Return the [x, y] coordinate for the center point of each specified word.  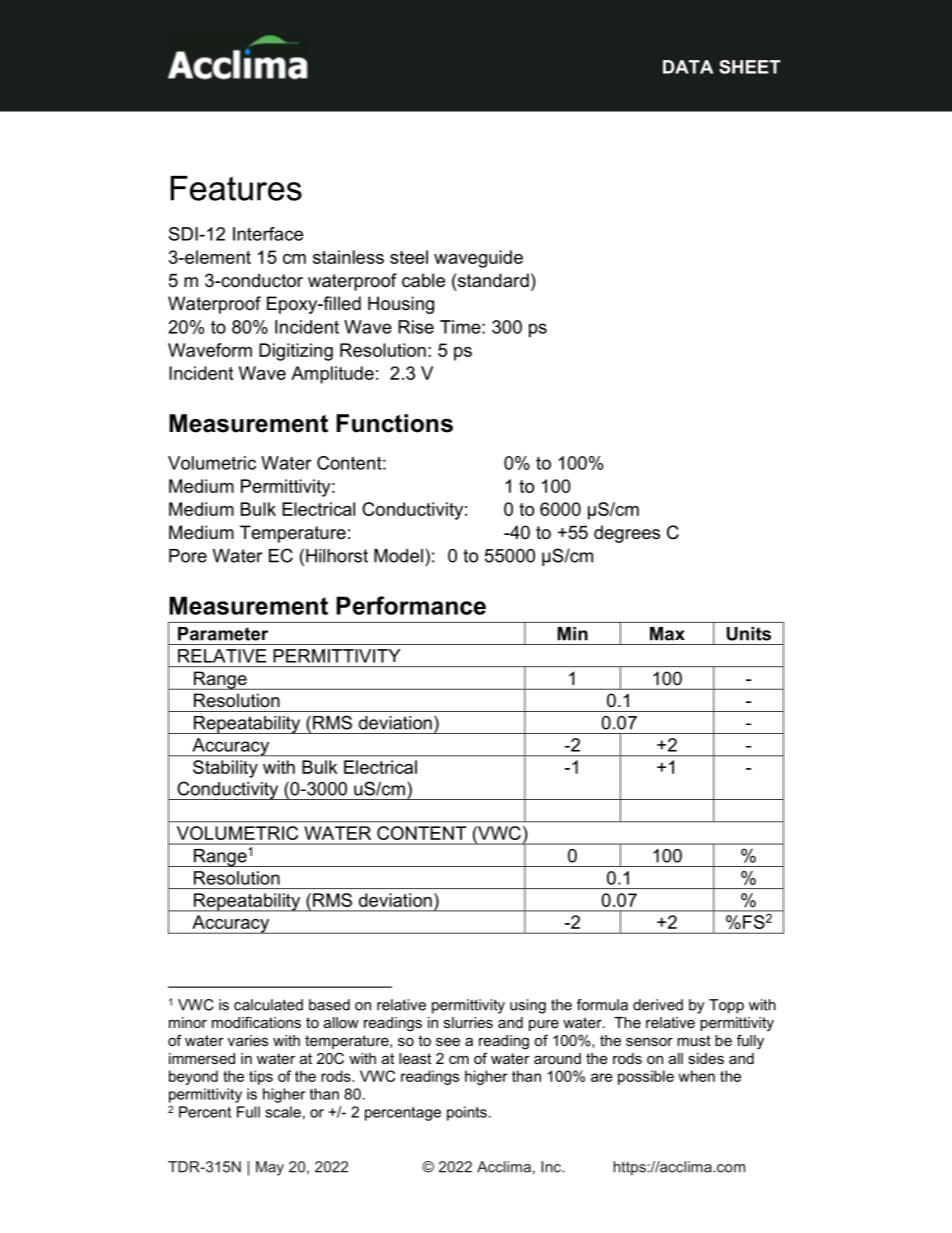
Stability [225, 769]
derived [658, 1005]
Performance [411, 605]
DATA [688, 67]
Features [236, 188]
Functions [395, 423]
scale [283, 1112]
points [467, 1113]
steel [409, 257]
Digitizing [296, 352]
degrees [627, 534]
